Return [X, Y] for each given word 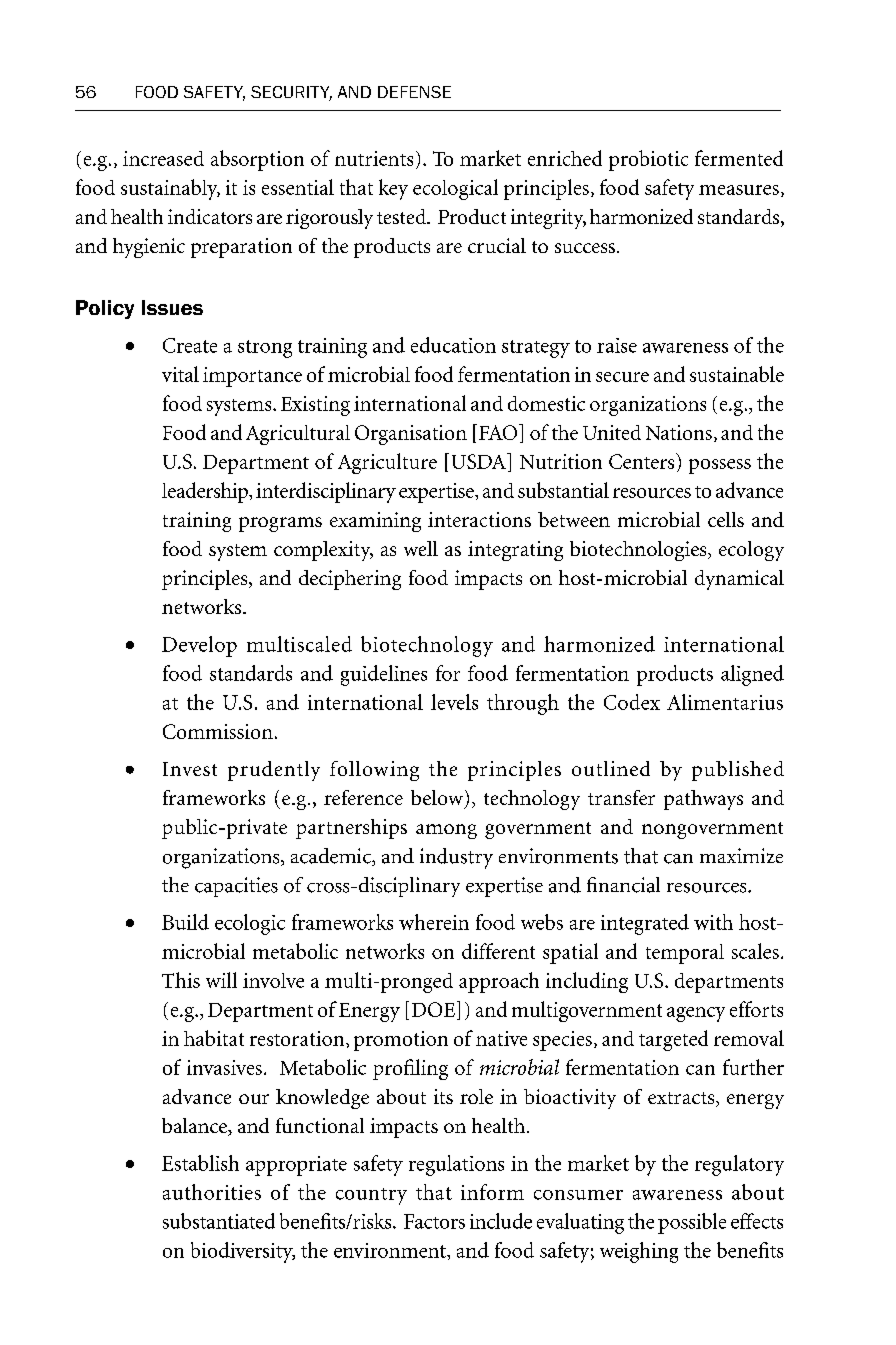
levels [454, 702]
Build [185, 922]
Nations [679, 432]
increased [163, 158]
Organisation [411, 435]
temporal [685, 954]
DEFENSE [414, 92]
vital [180, 374]
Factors [434, 1221]
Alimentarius [725, 702]
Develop [199, 646]
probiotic [648, 160]
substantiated [219, 1221]
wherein [434, 922]
